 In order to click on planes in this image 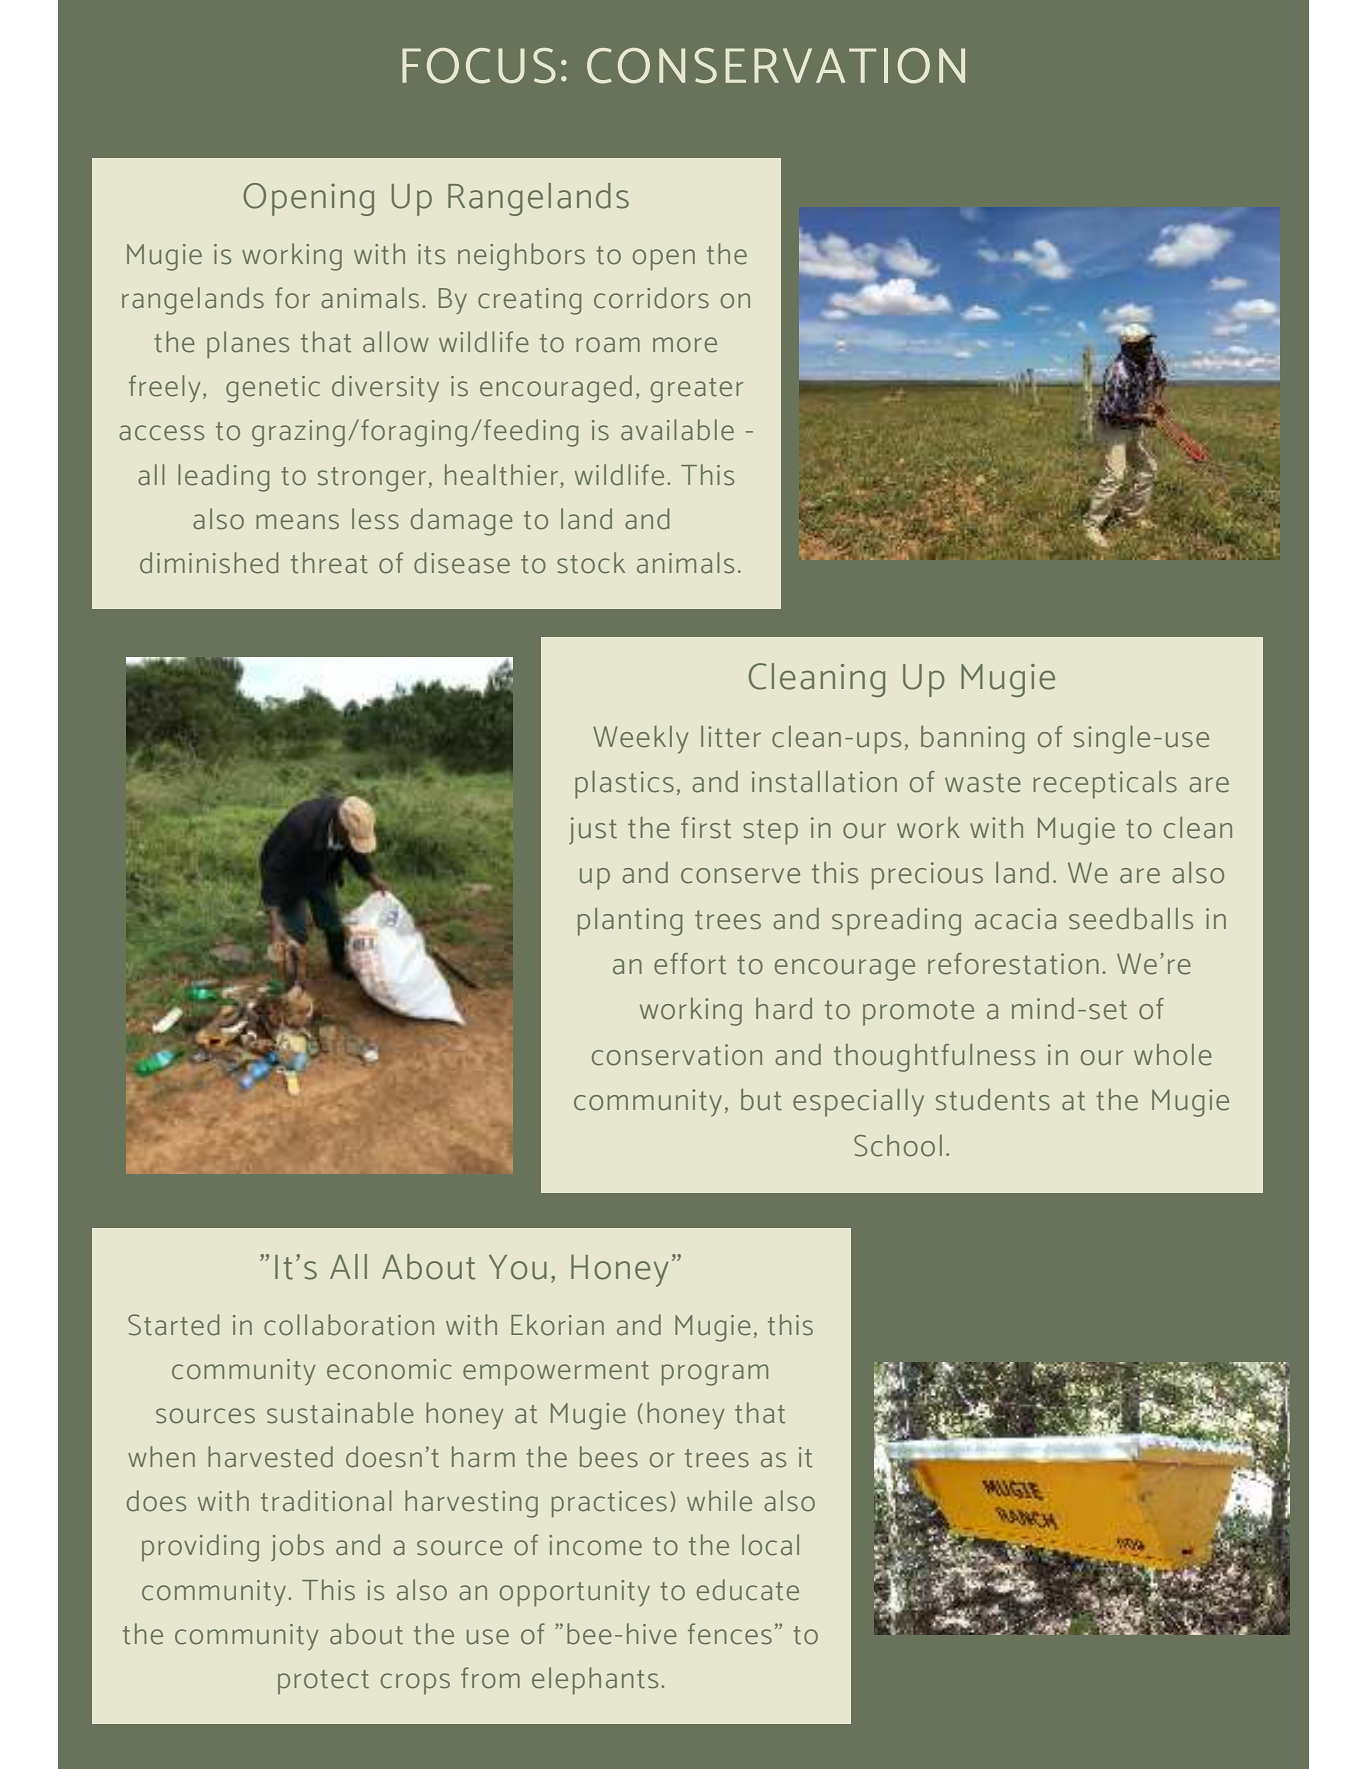, I will do `click(248, 344)`.
